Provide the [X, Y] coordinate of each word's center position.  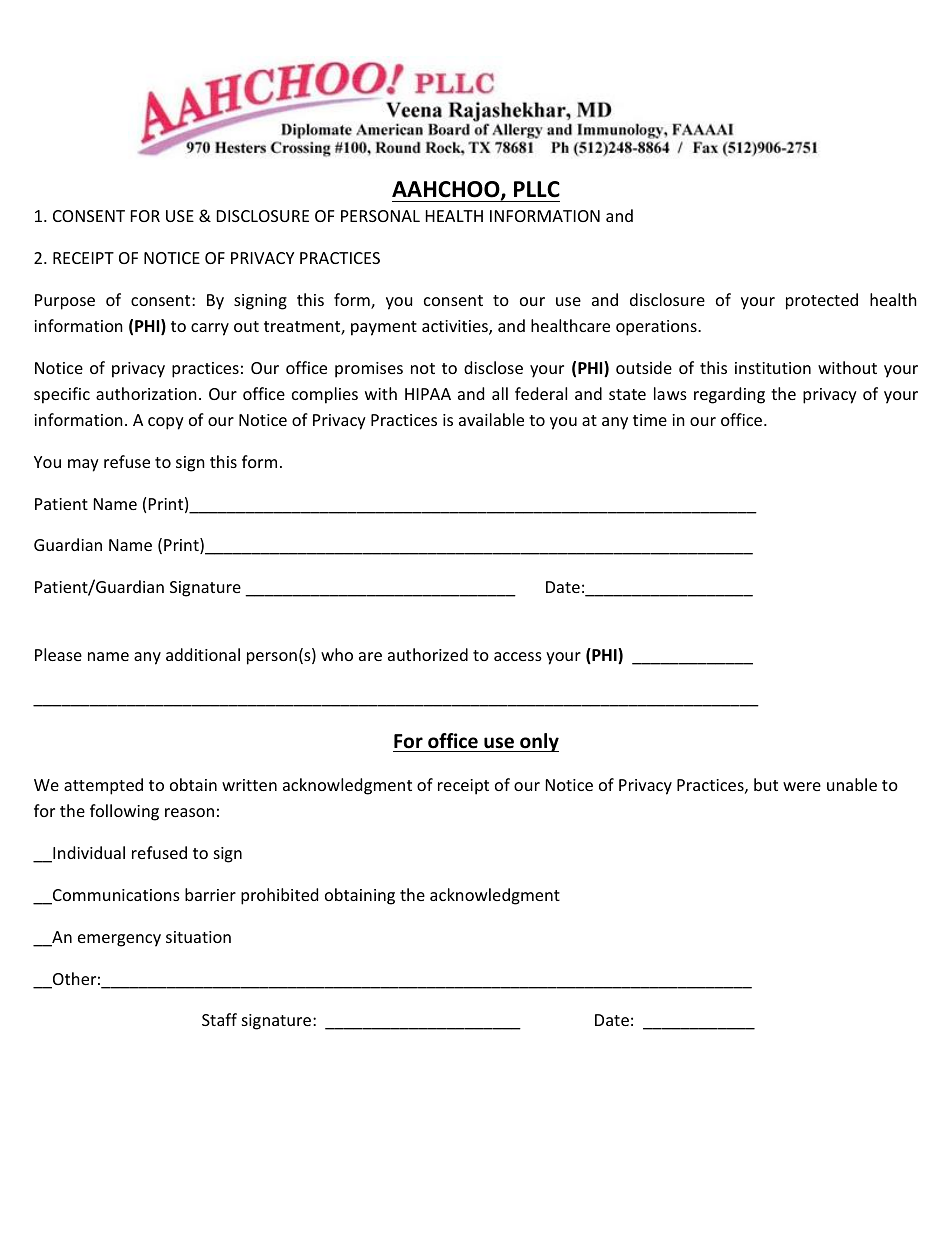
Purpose [65, 302]
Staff [219, 1019]
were [802, 786]
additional [203, 654]
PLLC [537, 189]
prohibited [279, 896]
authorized [428, 654]
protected [822, 301]
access [518, 656]
